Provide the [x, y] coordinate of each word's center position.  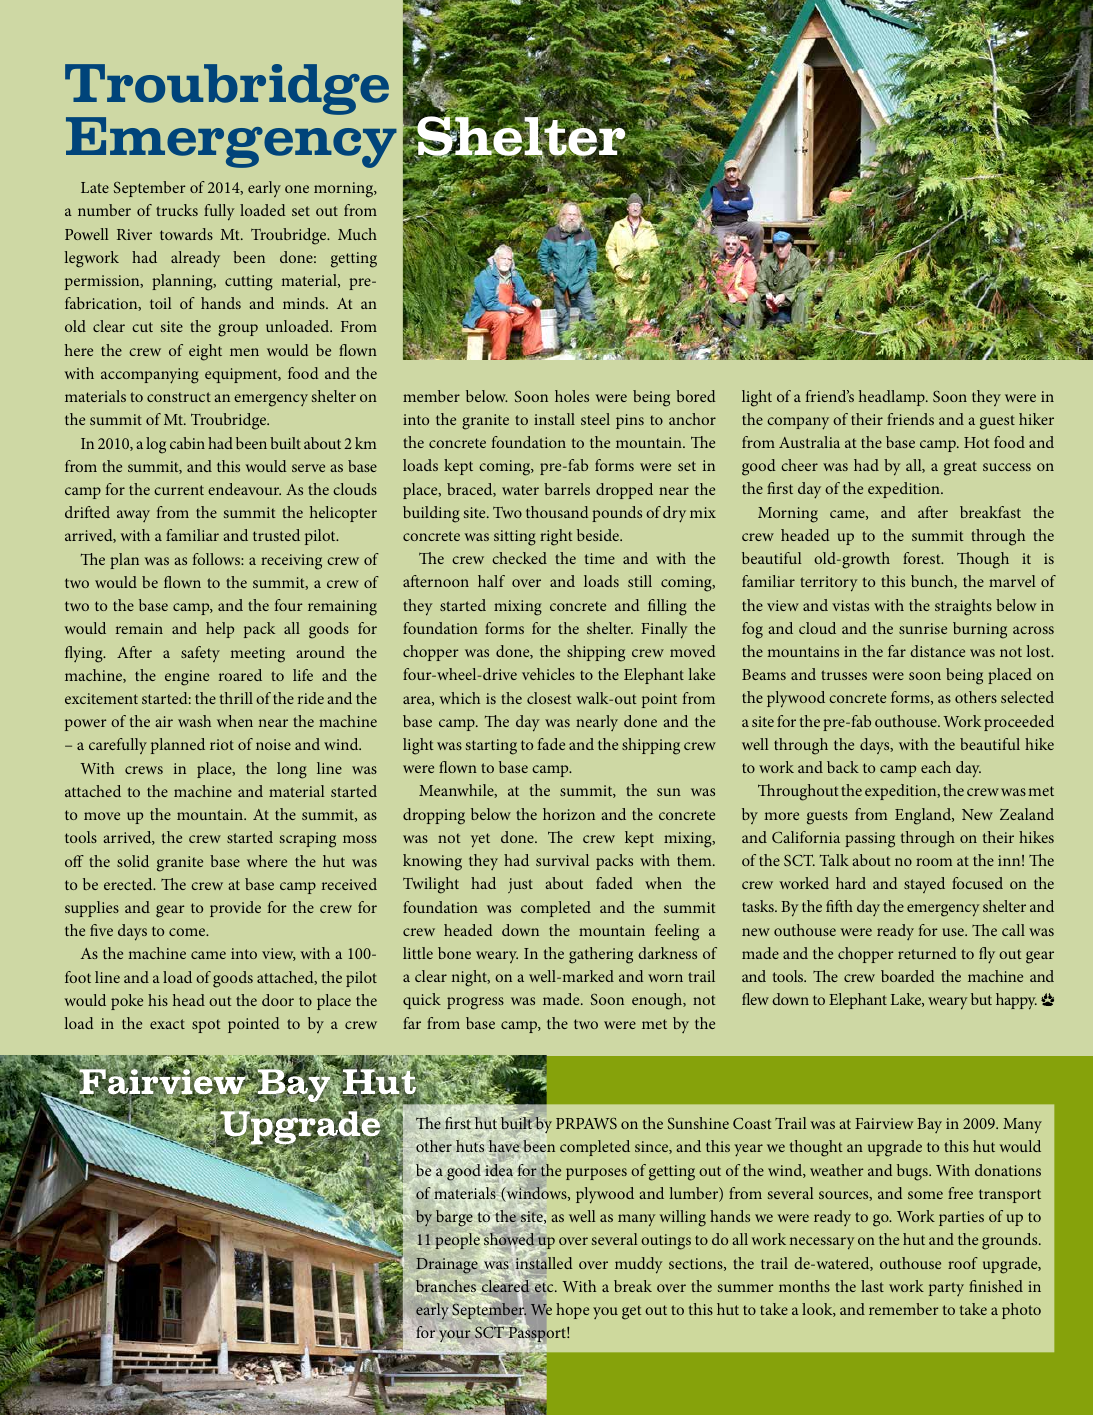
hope [572, 1311]
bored [696, 396]
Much [357, 234]
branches [446, 1287]
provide [235, 909]
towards [186, 234]
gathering [601, 955]
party [946, 1289]
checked [519, 558]
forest [923, 558]
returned [927, 953]
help [220, 630]
